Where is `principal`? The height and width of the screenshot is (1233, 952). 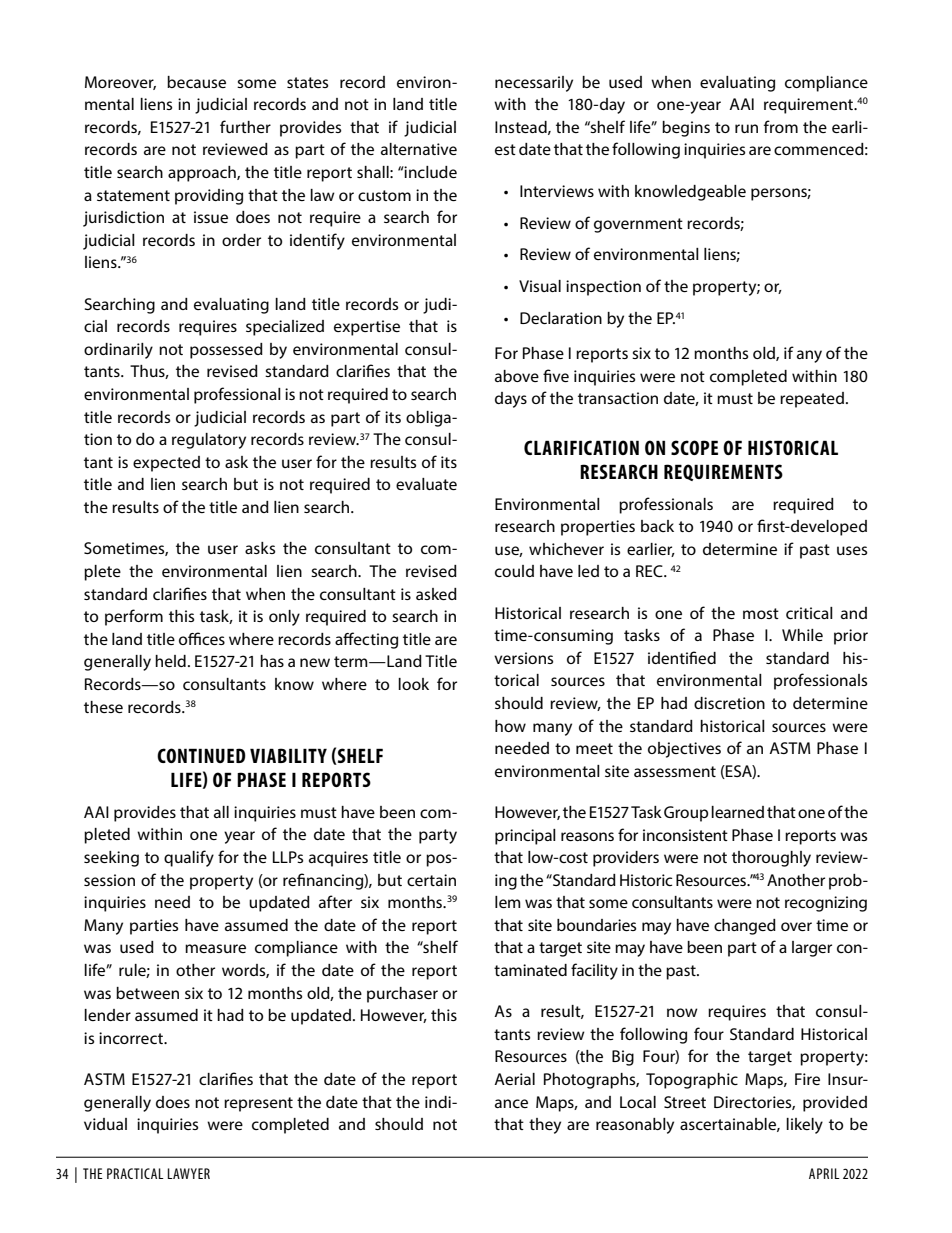 principal is located at coordinates (525, 837).
